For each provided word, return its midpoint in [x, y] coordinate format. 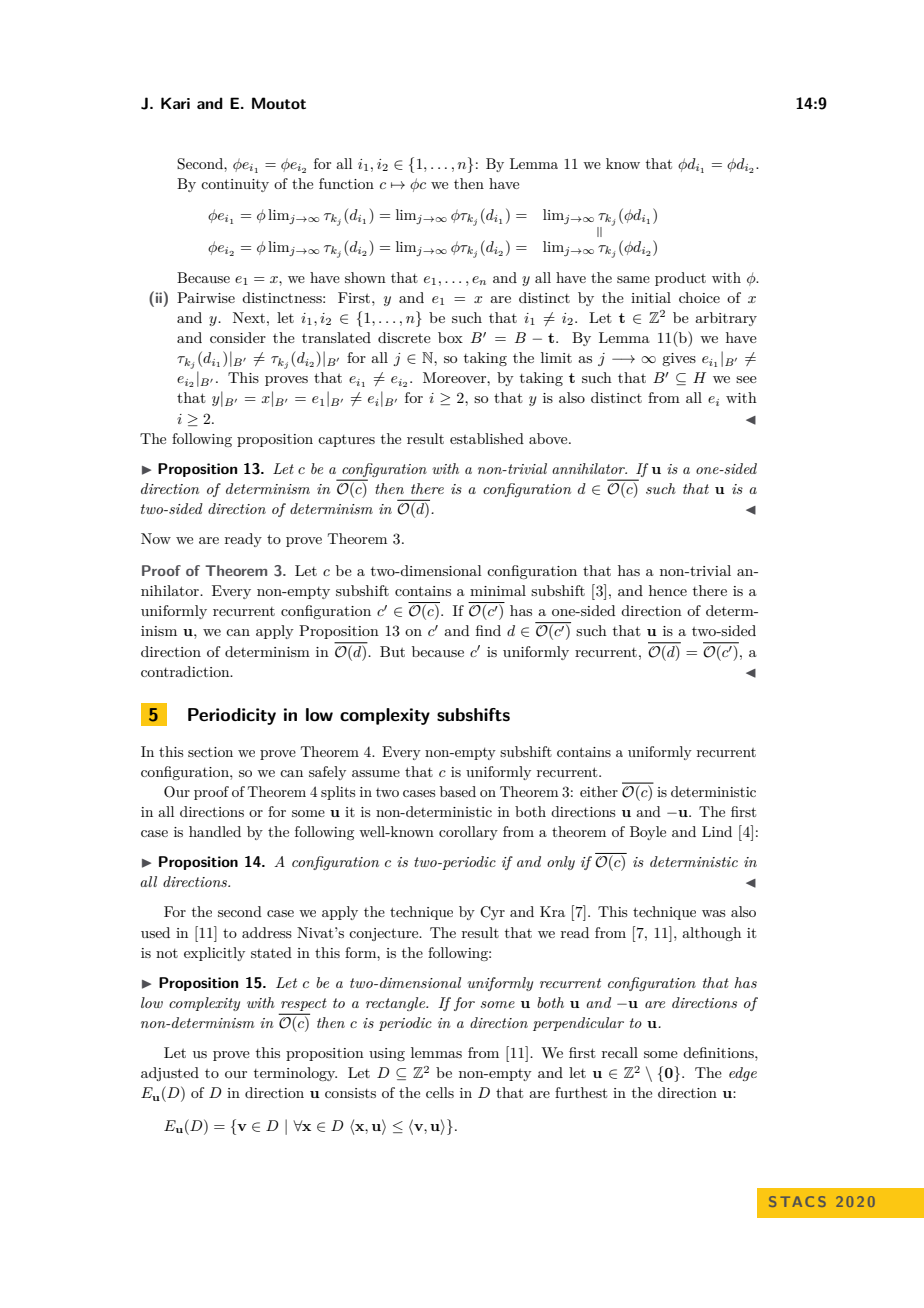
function [346, 183]
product [680, 279]
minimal [498, 590]
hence [668, 590]
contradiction [186, 671]
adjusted [170, 1074]
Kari [175, 103]
